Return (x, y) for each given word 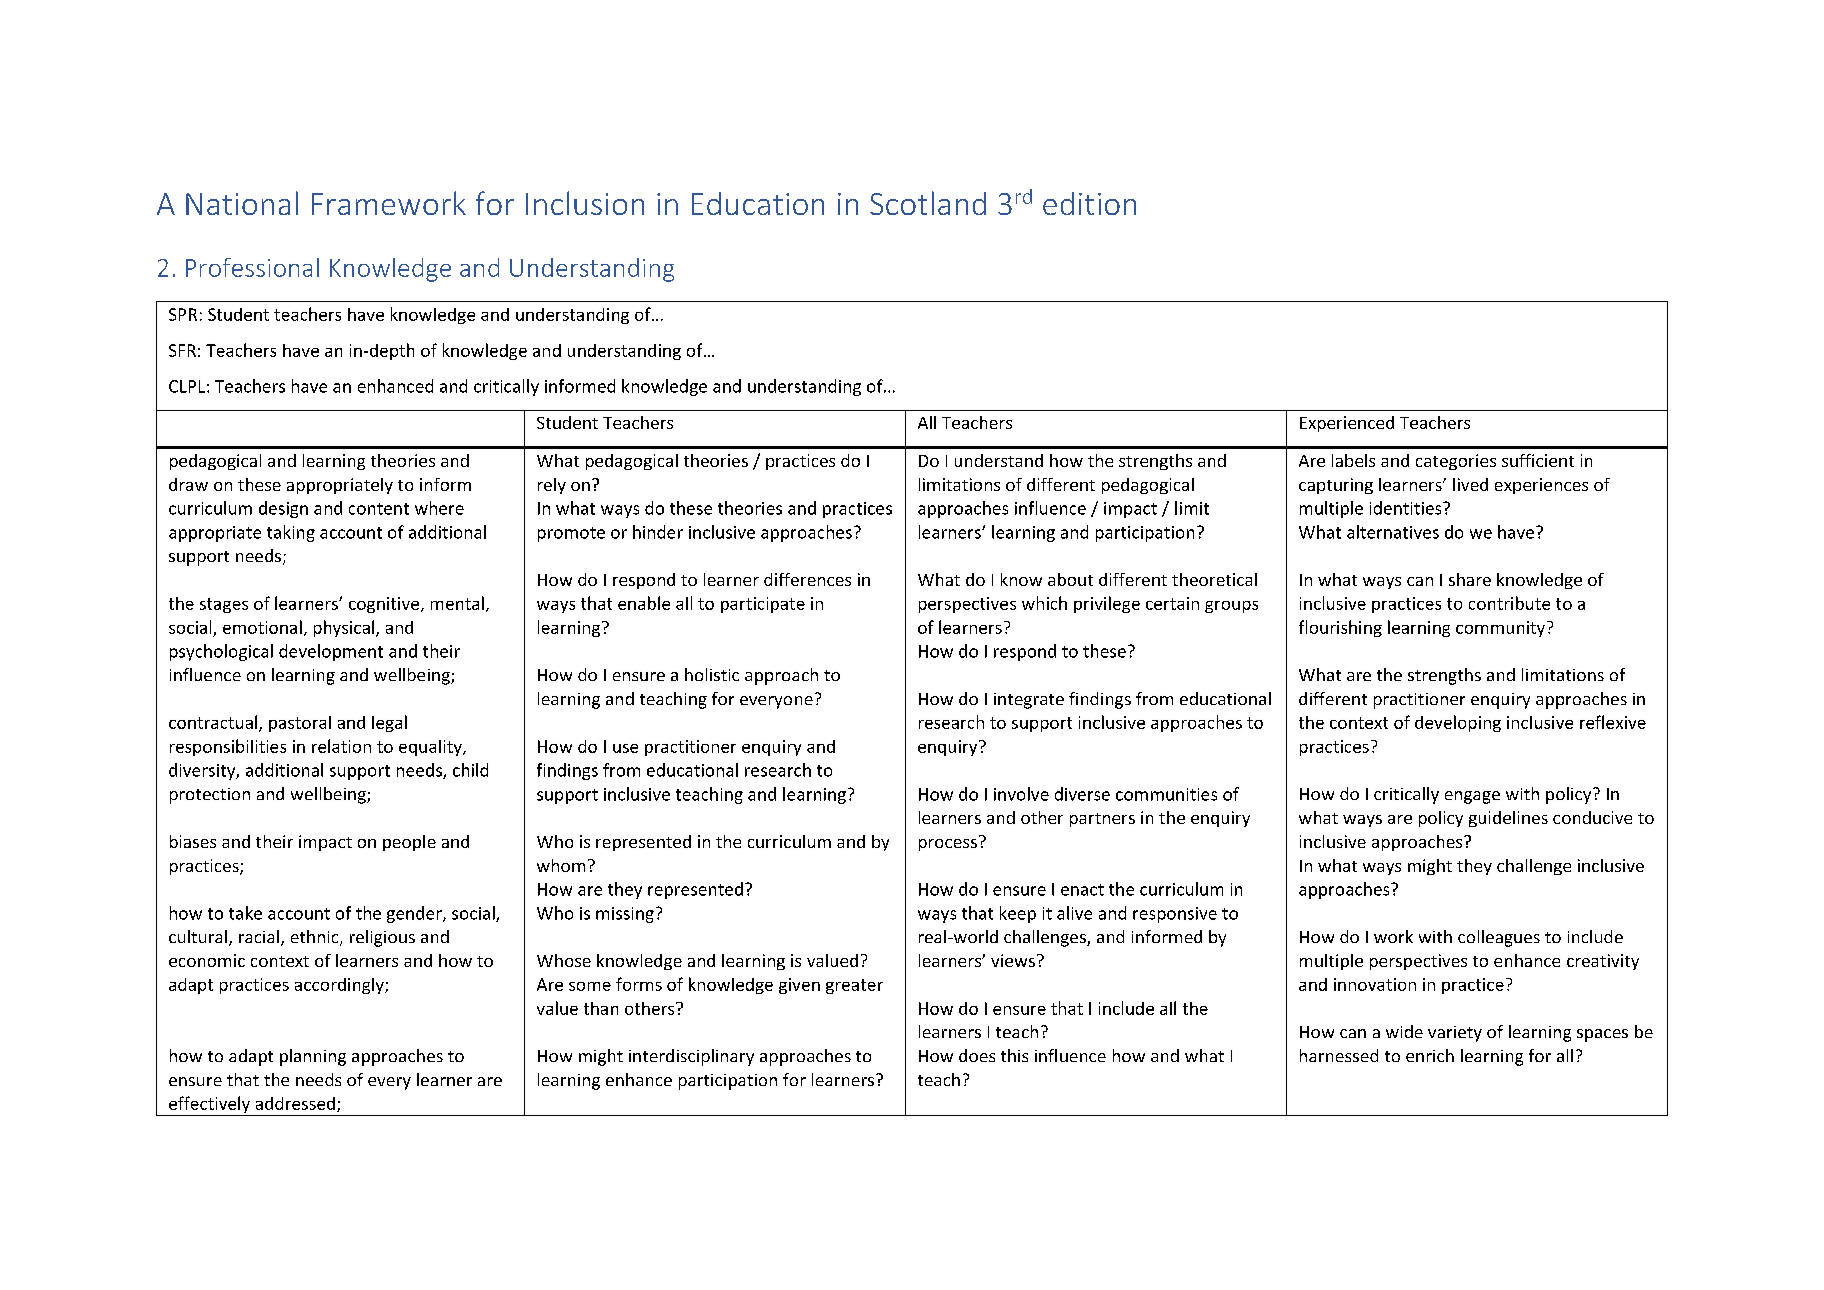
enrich (1430, 1055)
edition (1089, 203)
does (977, 1055)
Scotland (928, 203)
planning (313, 1057)
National (242, 203)
